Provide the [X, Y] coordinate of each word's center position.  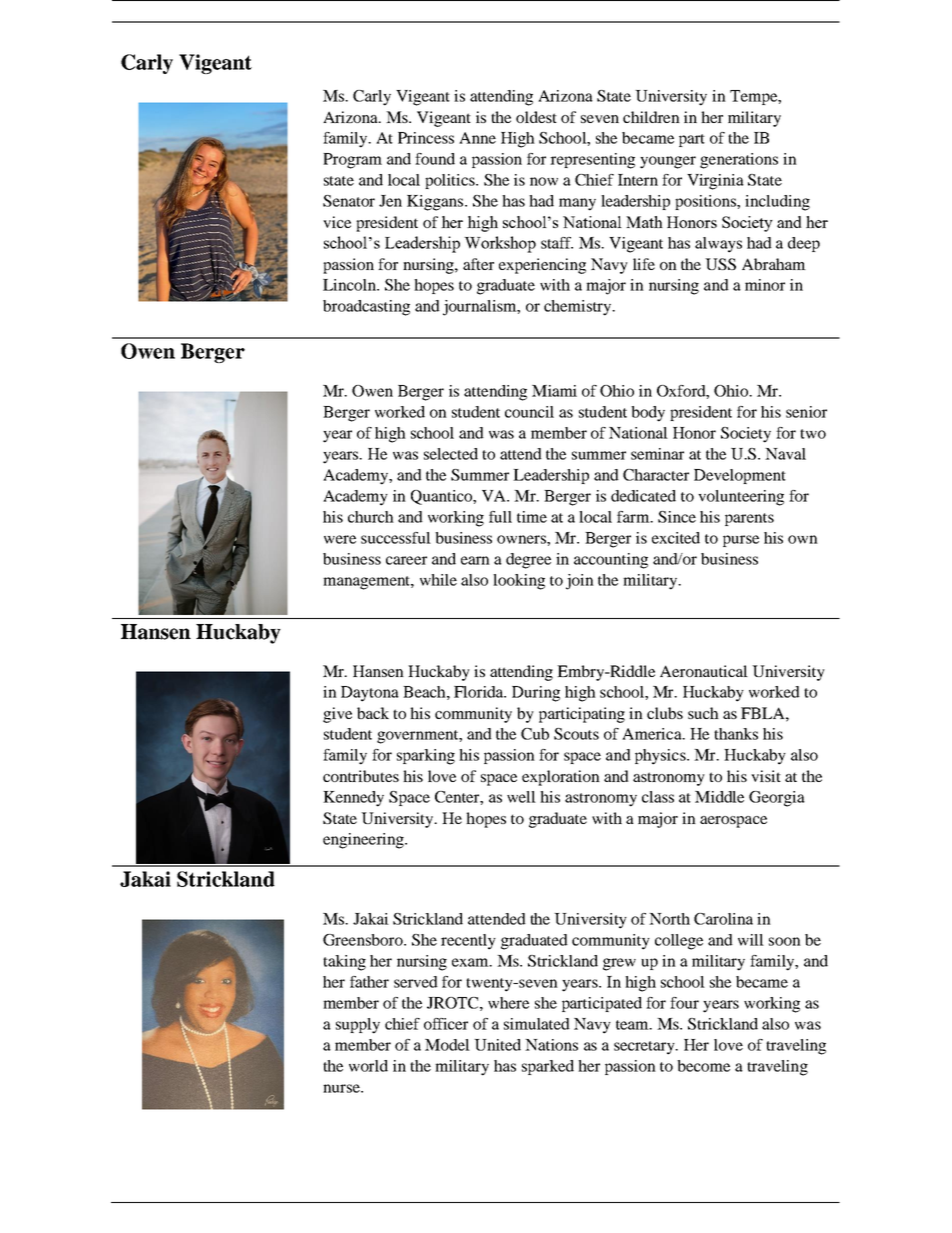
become [703, 1066]
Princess [426, 138]
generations [739, 161]
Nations [551, 1045]
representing [592, 161]
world [368, 1066]
